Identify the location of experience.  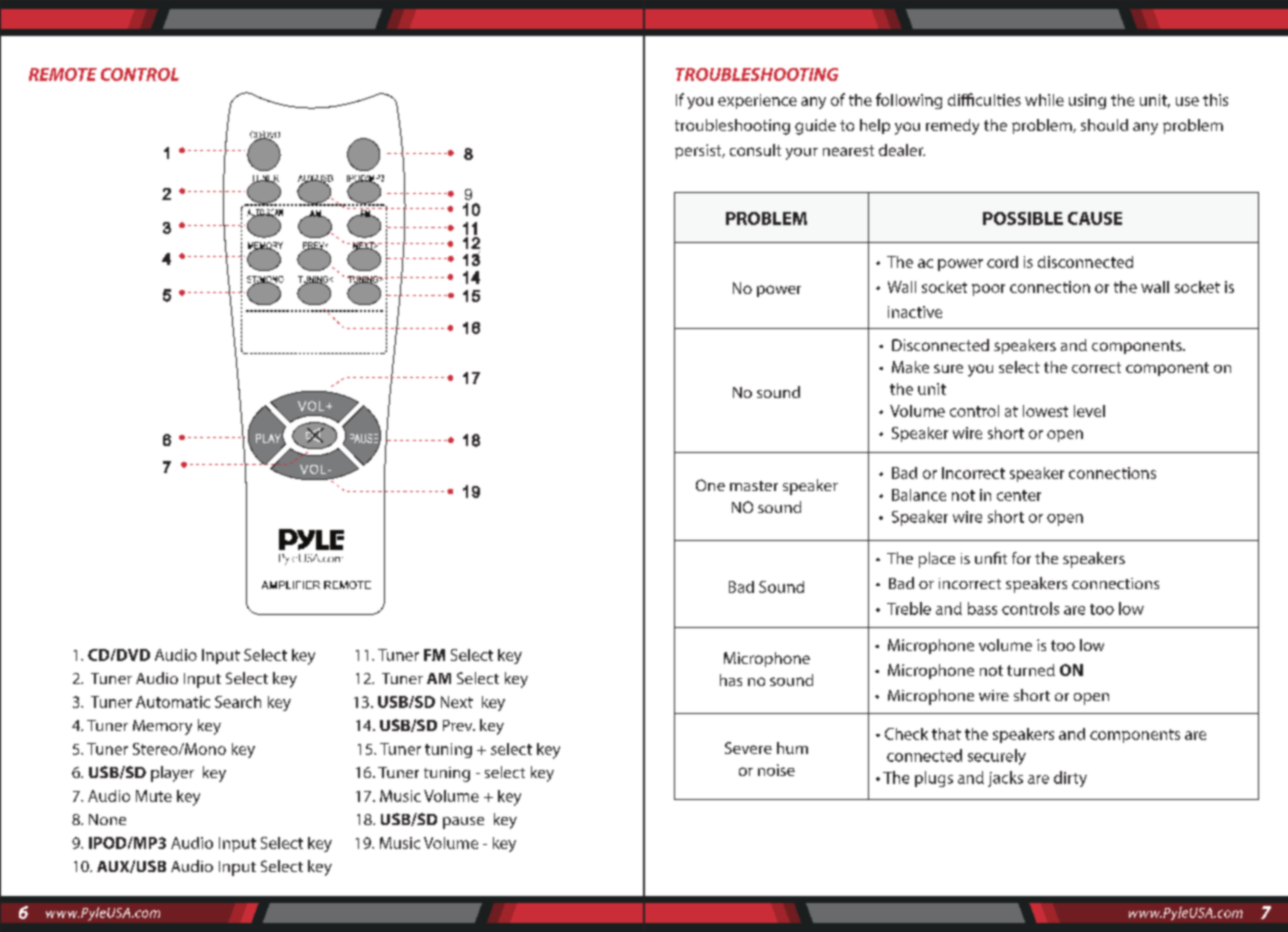
(757, 101).
